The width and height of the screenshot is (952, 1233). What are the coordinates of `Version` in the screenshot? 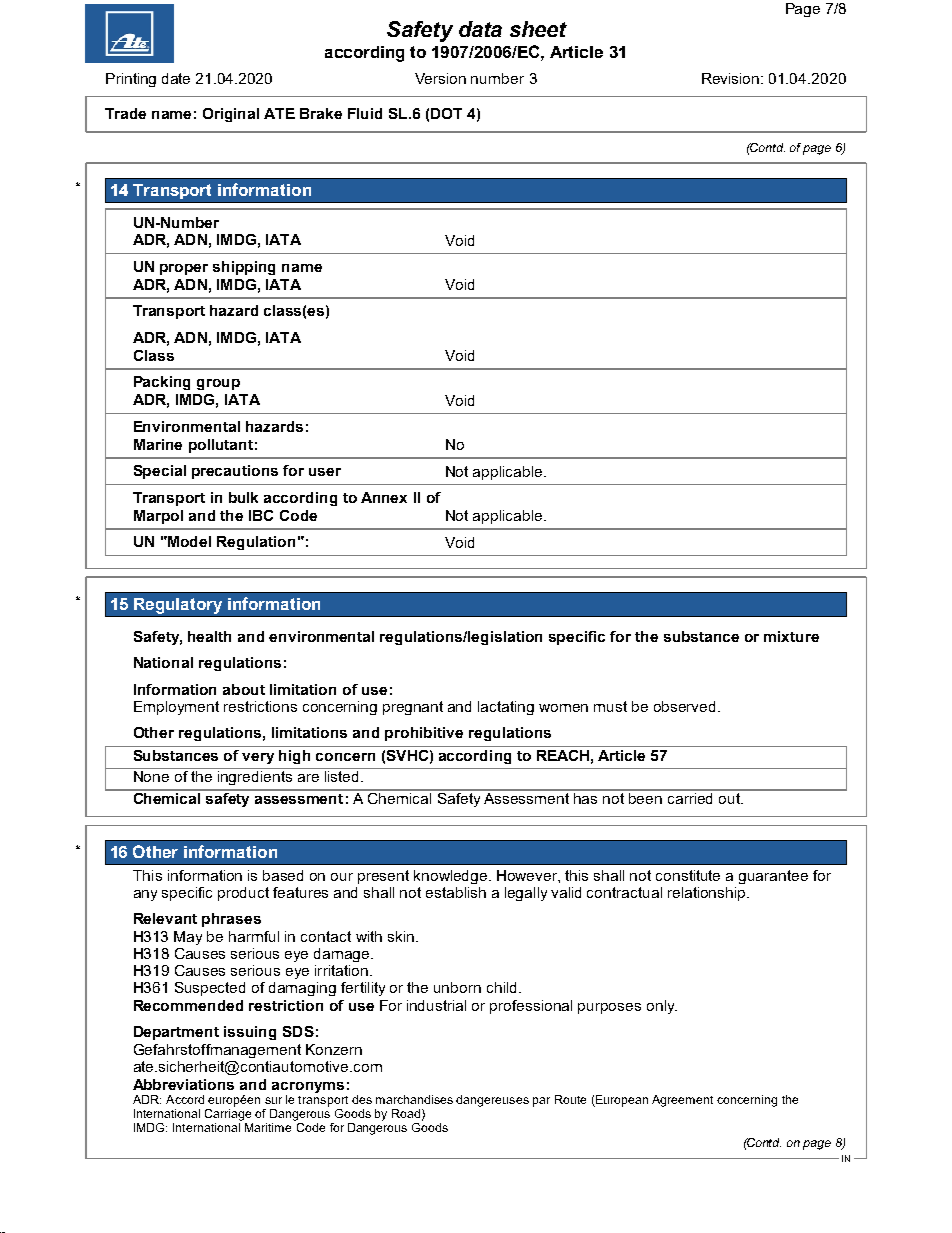 It's located at (440, 78).
